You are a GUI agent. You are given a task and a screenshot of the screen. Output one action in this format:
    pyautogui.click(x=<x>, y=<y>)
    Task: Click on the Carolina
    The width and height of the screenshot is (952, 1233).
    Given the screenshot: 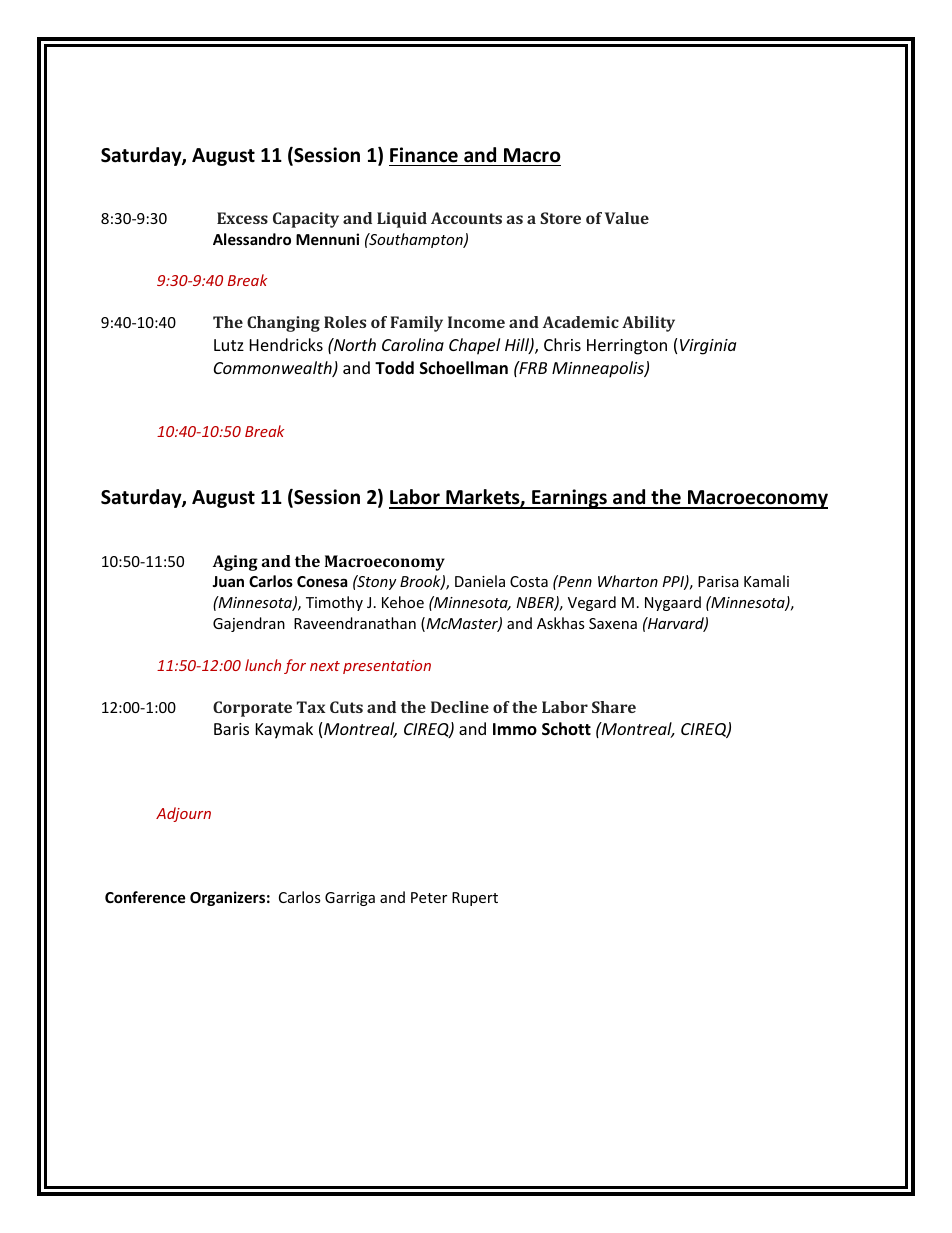 What is the action you would take?
    pyautogui.click(x=413, y=344)
